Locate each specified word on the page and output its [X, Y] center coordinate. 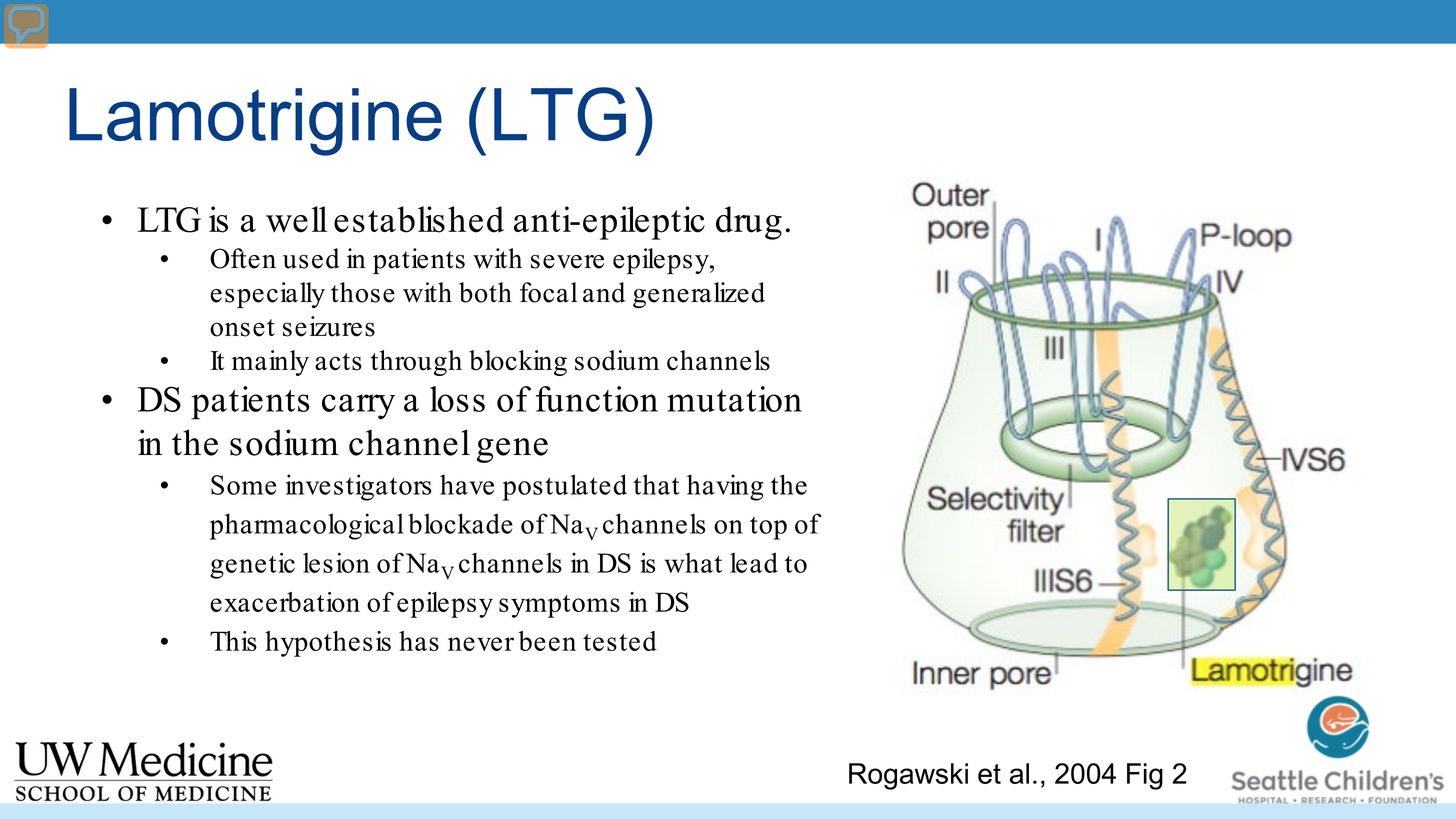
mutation [734, 399]
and [604, 292]
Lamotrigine [255, 122]
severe [567, 262]
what [693, 563]
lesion [336, 563]
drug [749, 223]
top [768, 528]
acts [338, 362]
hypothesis [328, 644]
